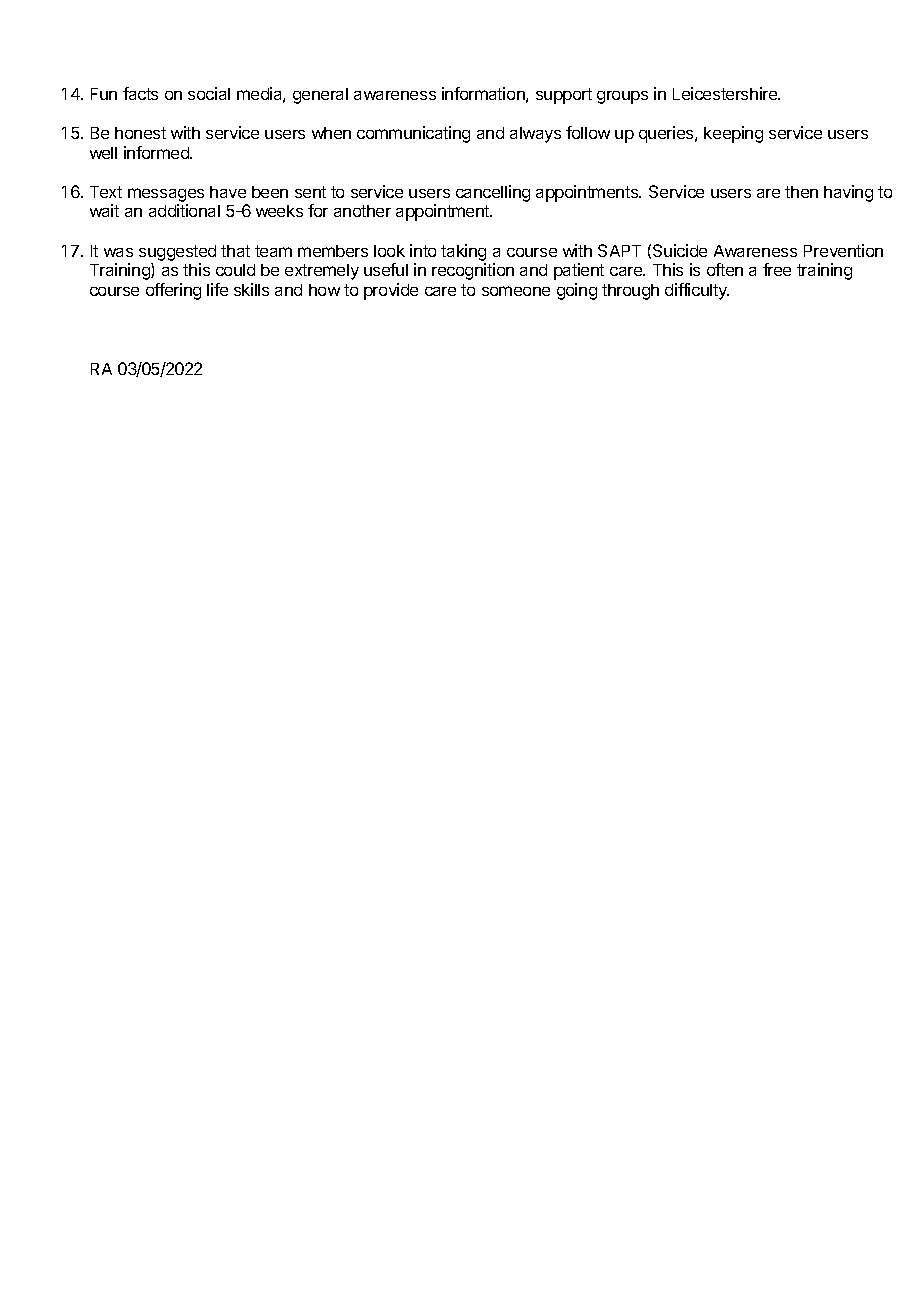 The height and width of the screenshot is (1308, 924). Describe the element at coordinates (235, 251) in the screenshot. I see `that` at that location.
